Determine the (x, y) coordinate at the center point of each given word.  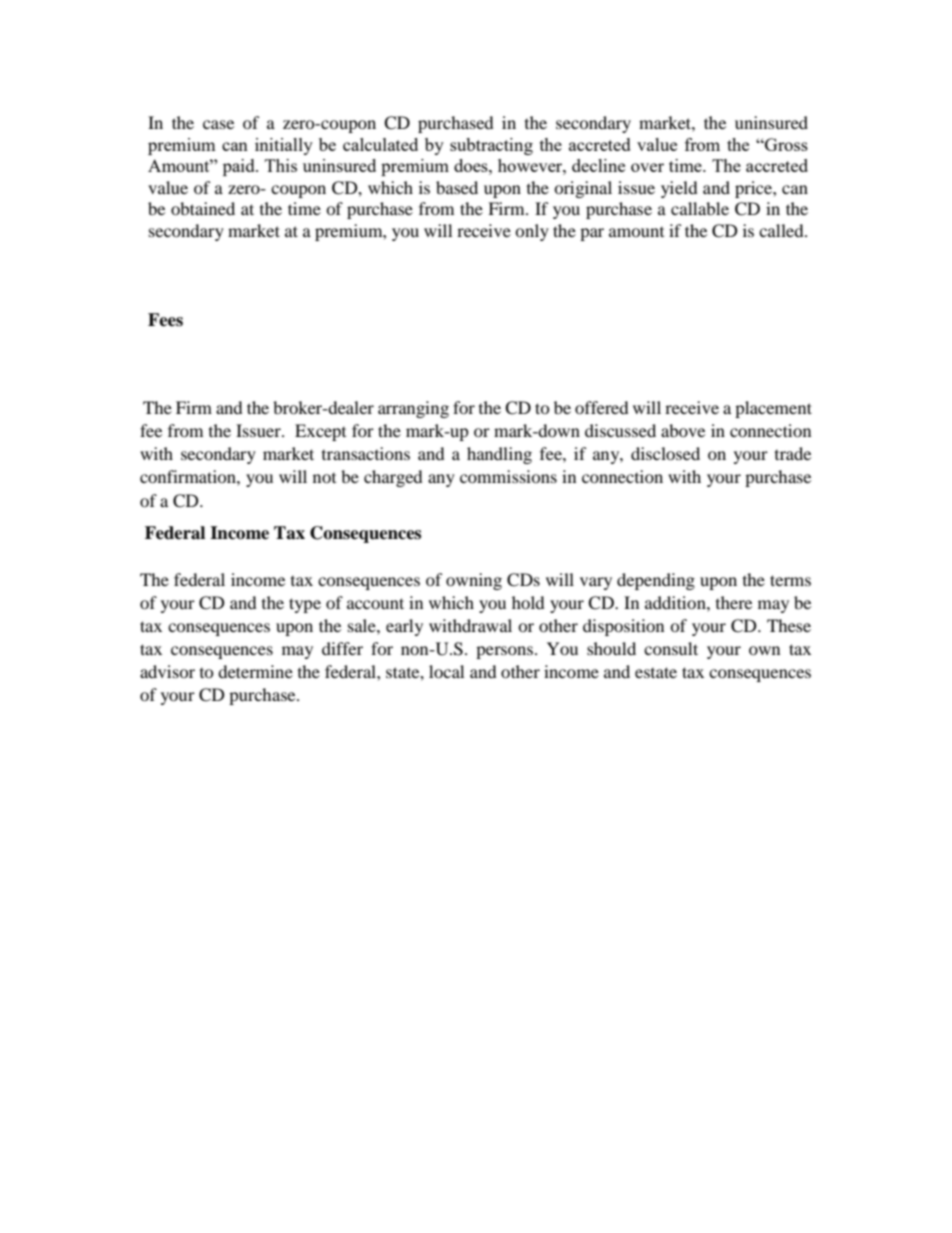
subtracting (491, 146)
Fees (165, 320)
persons (506, 652)
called (782, 230)
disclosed (665, 453)
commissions (508, 476)
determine (255, 671)
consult (671, 648)
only (532, 232)
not (324, 478)
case (218, 124)
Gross (785, 144)
